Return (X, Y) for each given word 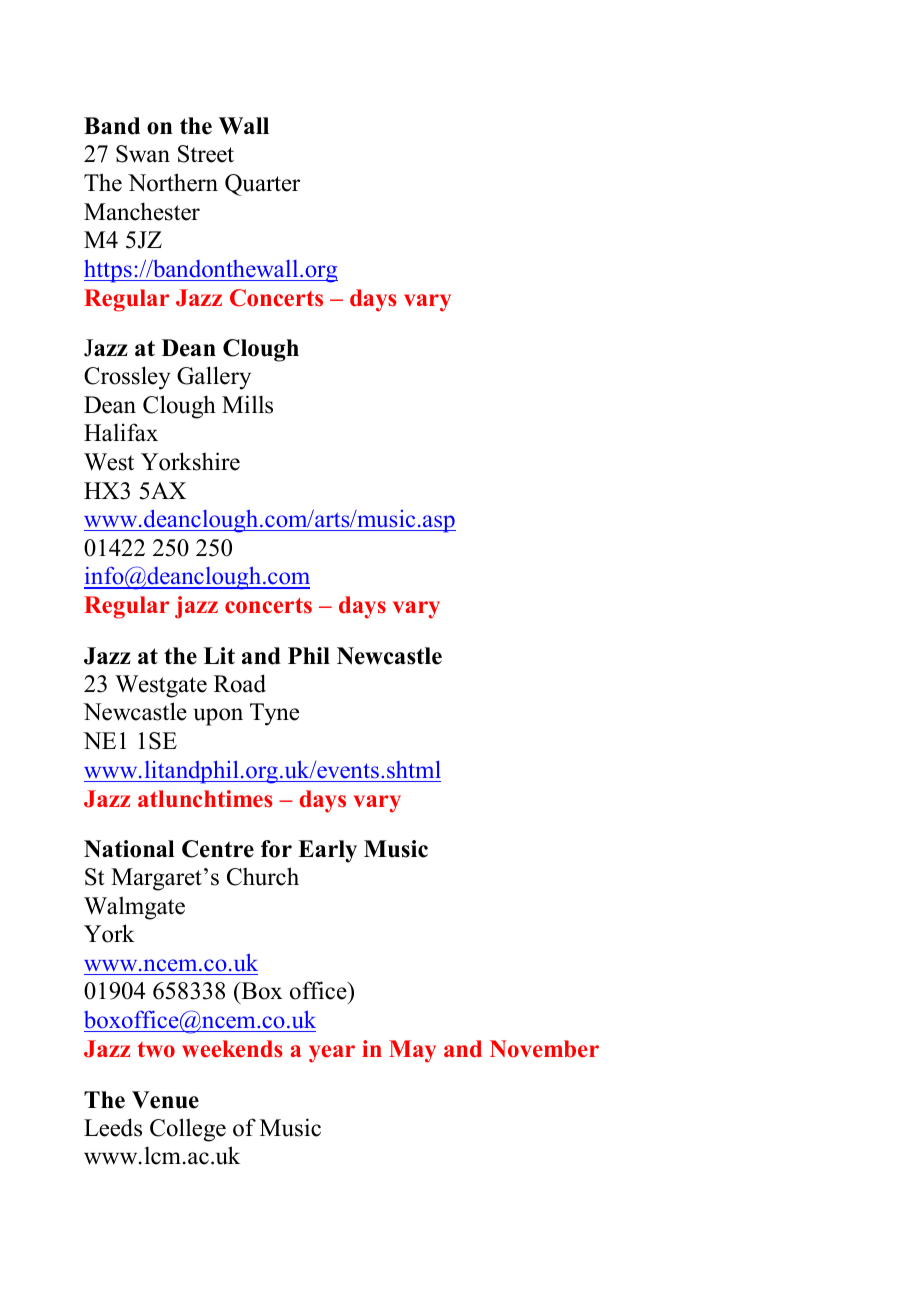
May (412, 1051)
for (276, 849)
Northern (173, 182)
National (129, 849)
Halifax (121, 432)
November (544, 1049)
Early (327, 851)
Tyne (274, 714)
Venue (165, 1100)
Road (240, 683)
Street (206, 154)
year (332, 1054)
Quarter (262, 185)
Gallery (214, 378)
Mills (247, 404)
